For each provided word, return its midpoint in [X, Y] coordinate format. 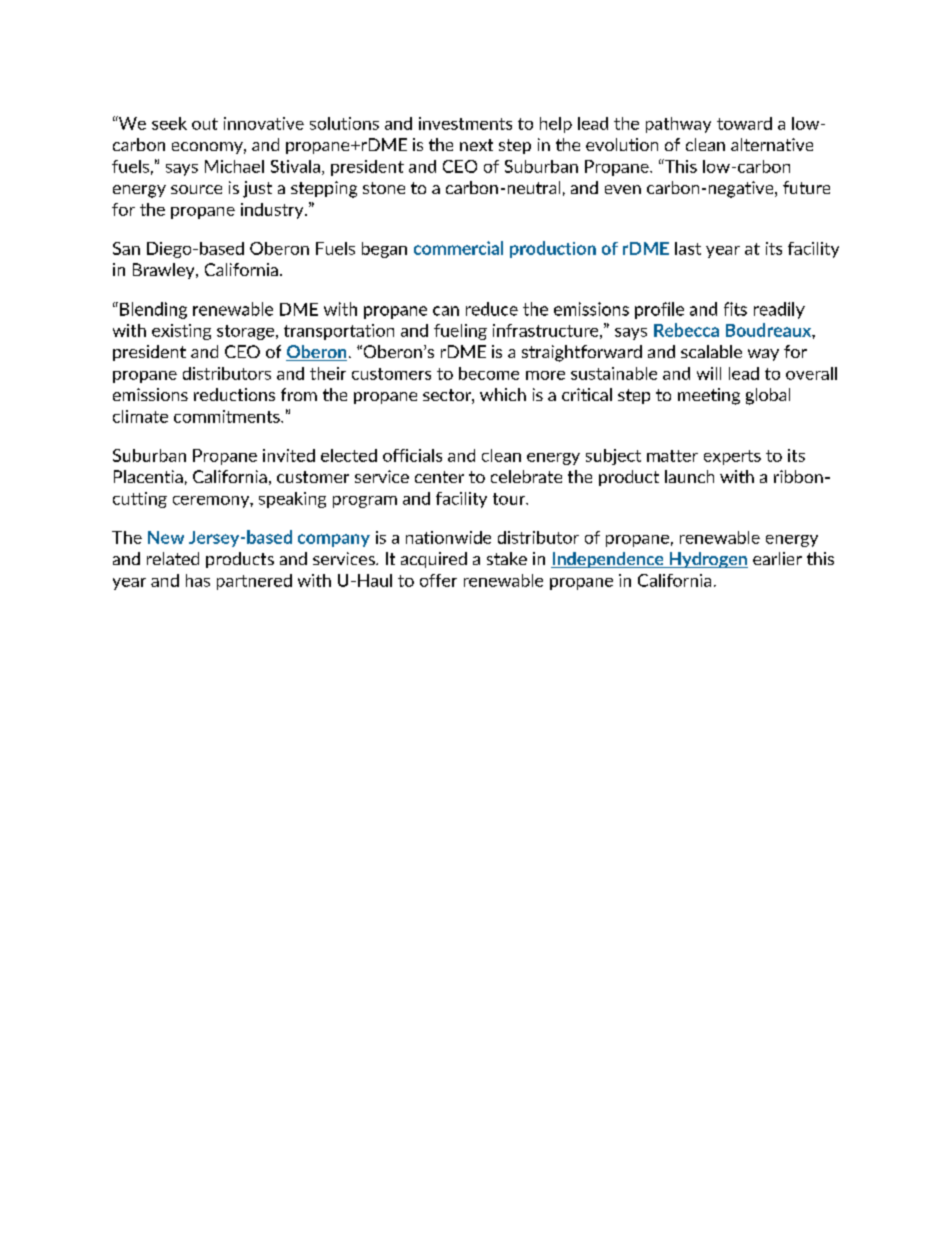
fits [735, 309]
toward [744, 123]
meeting [709, 396]
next [476, 145]
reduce [492, 309]
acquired [434, 560]
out [205, 124]
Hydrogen [707, 560]
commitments [228, 416]
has [198, 580]
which [503, 394]
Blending [153, 310]
